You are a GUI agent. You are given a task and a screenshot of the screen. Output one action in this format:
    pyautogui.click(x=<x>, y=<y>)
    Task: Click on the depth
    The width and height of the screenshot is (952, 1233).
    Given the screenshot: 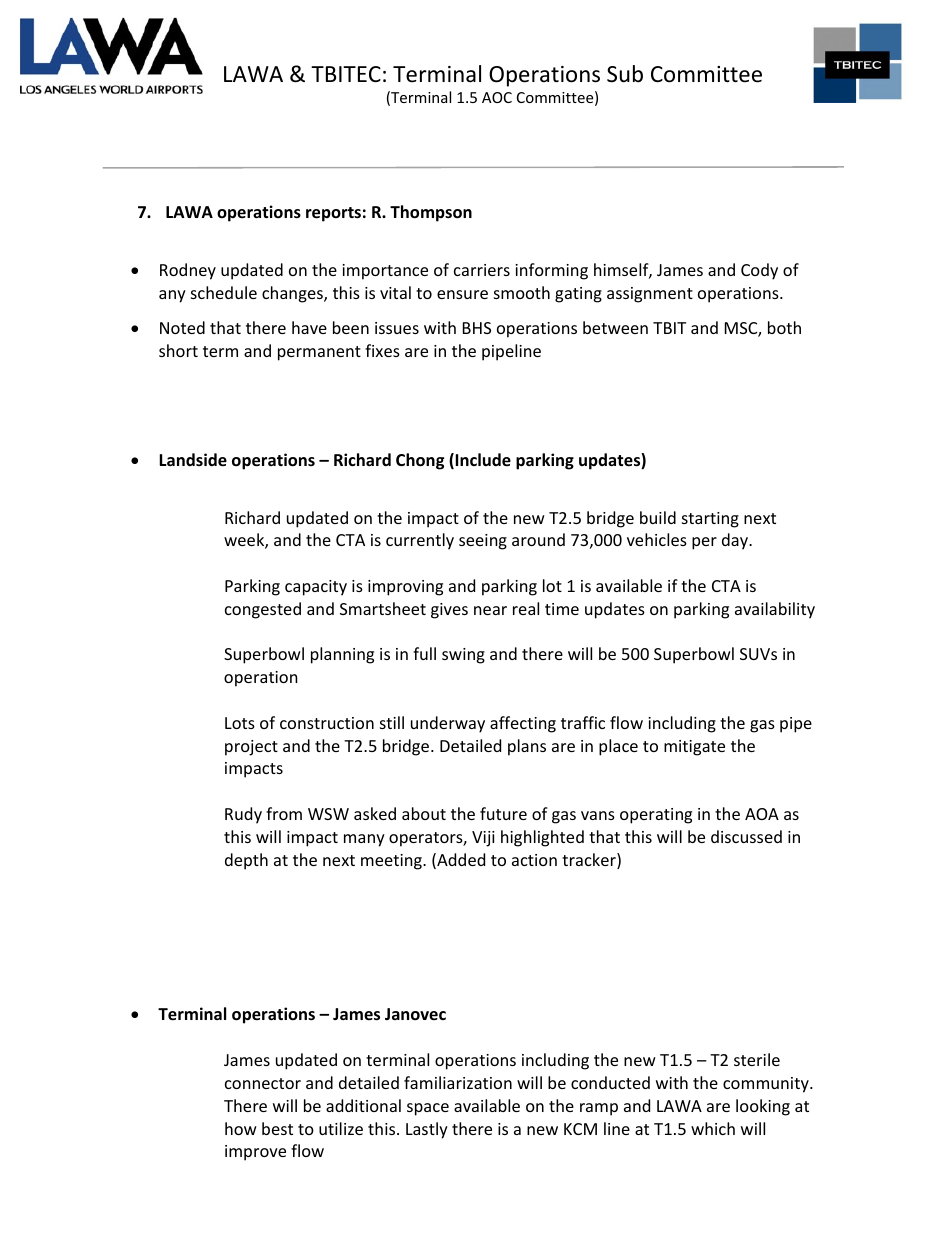 What is the action you would take?
    pyautogui.click(x=246, y=861)
